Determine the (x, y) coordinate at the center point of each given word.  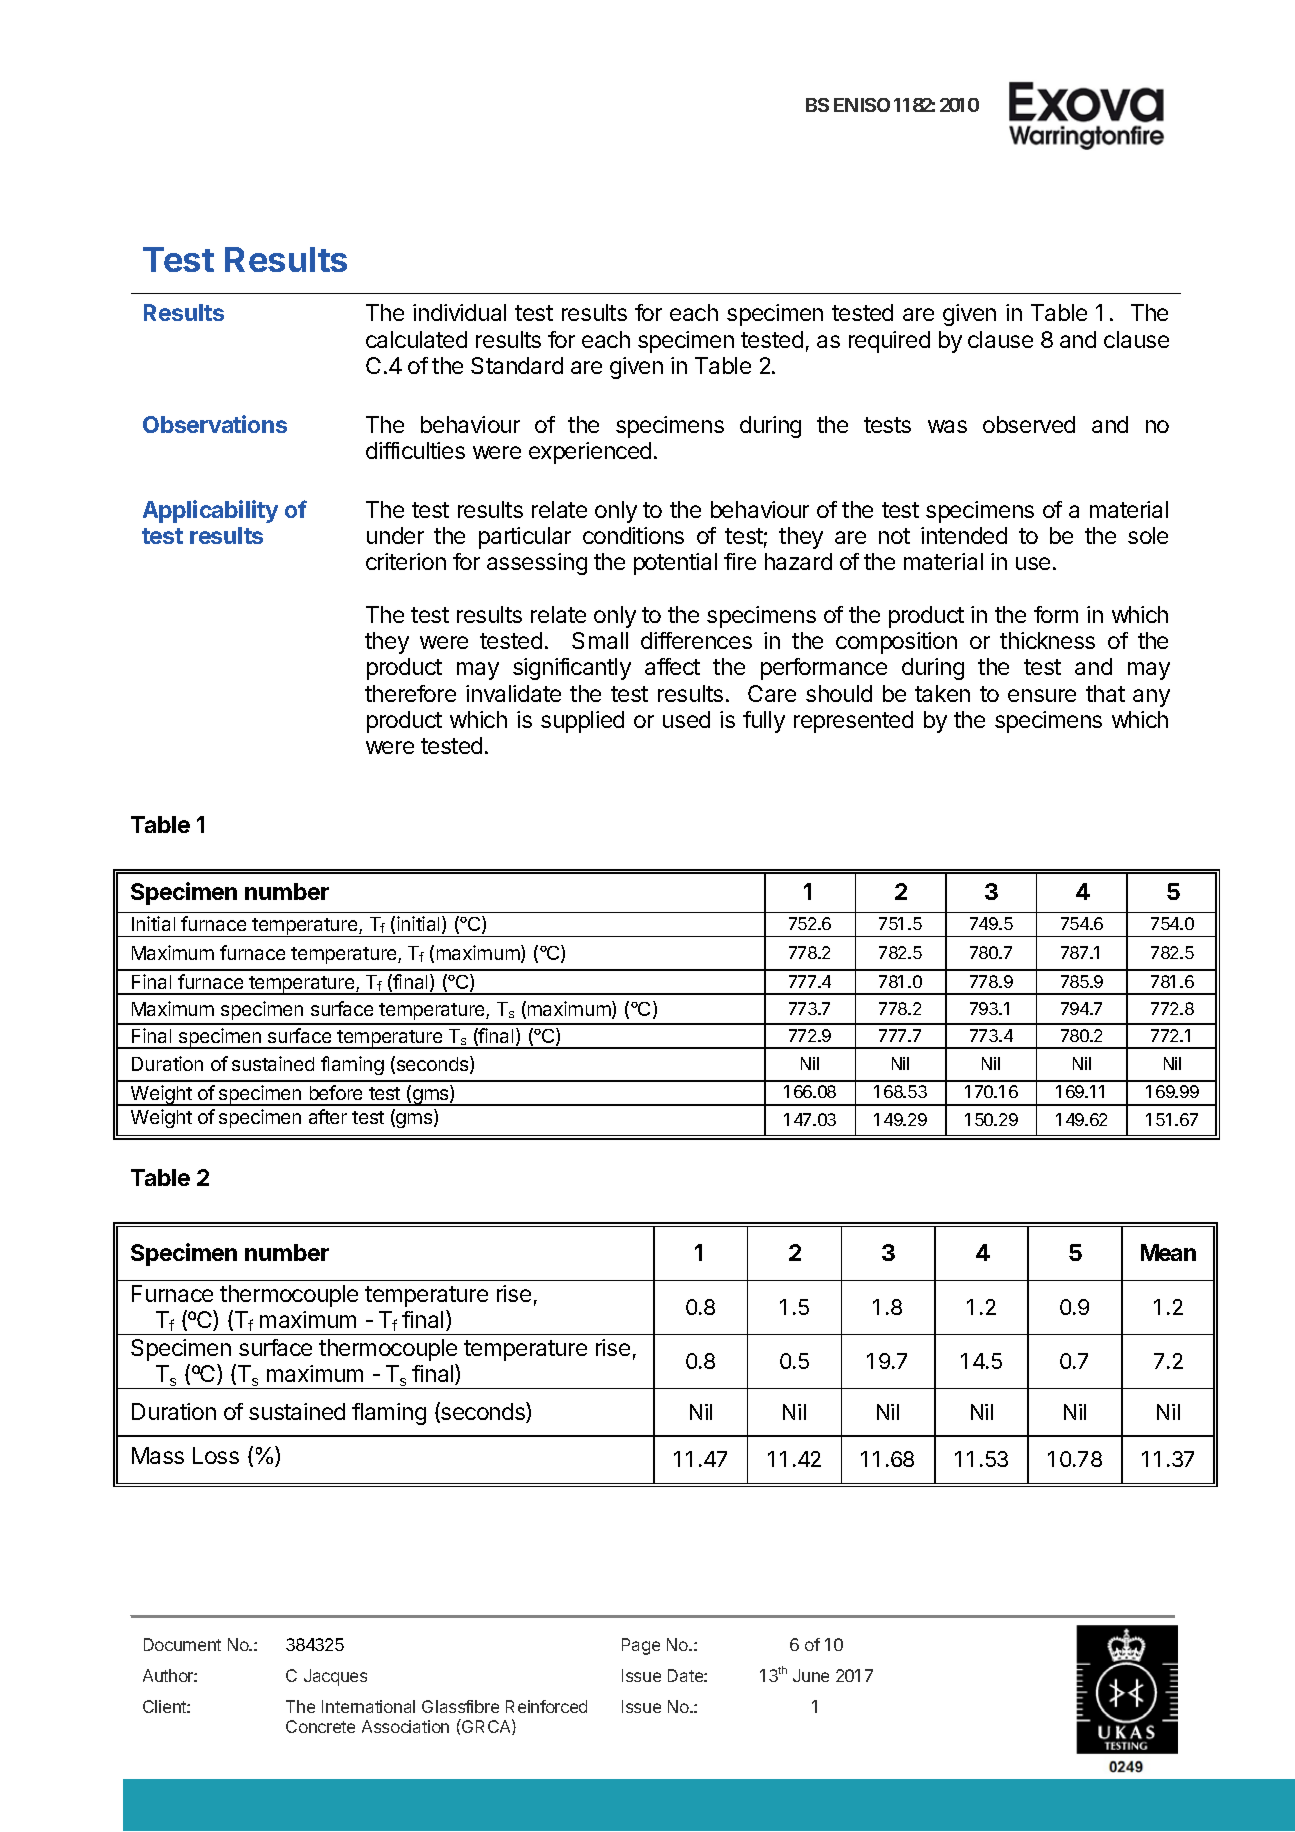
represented (853, 722)
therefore (410, 693)
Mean (1168, 1252)
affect (672, 666)
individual (459, 312)
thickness (1047, 640)
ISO (875, 105)
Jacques (335, 1677)
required (889, 342)
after (328, 1116)
